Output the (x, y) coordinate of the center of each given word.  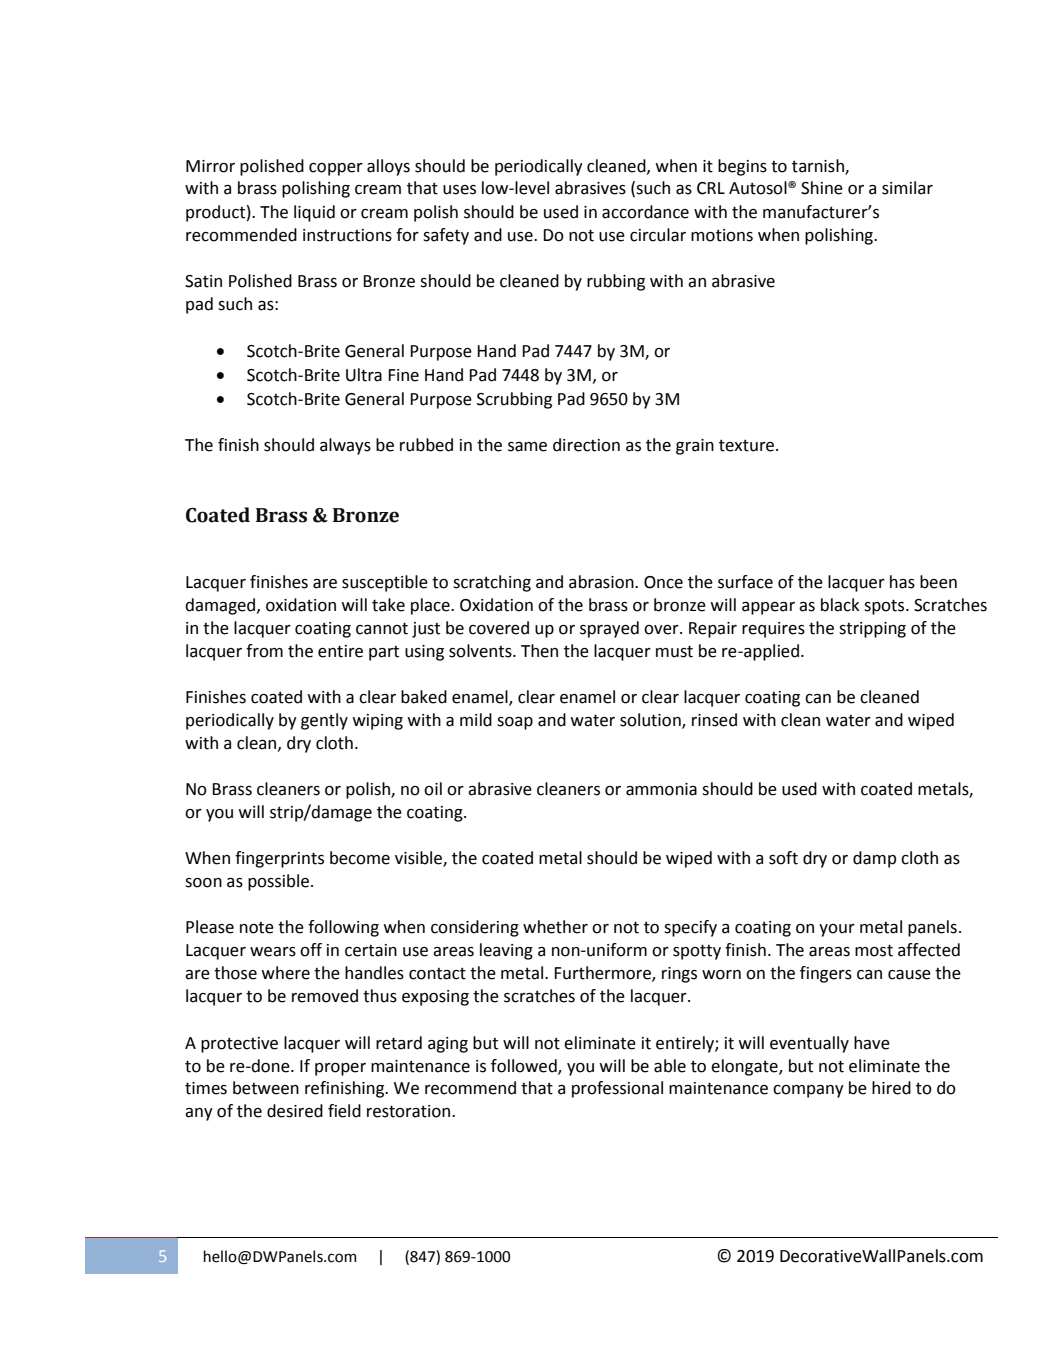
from (264, 651)
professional (617, 1089)
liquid (314, 213)
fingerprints (279, 859)
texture (746, 445)
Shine (822, 188)
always (345, 446)
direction (586, 445)
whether (555, 927)
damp (874, 859)
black (840, 605)
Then (539, 651)
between (266, 1088)
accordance (645, 212)
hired (891, 1088)
